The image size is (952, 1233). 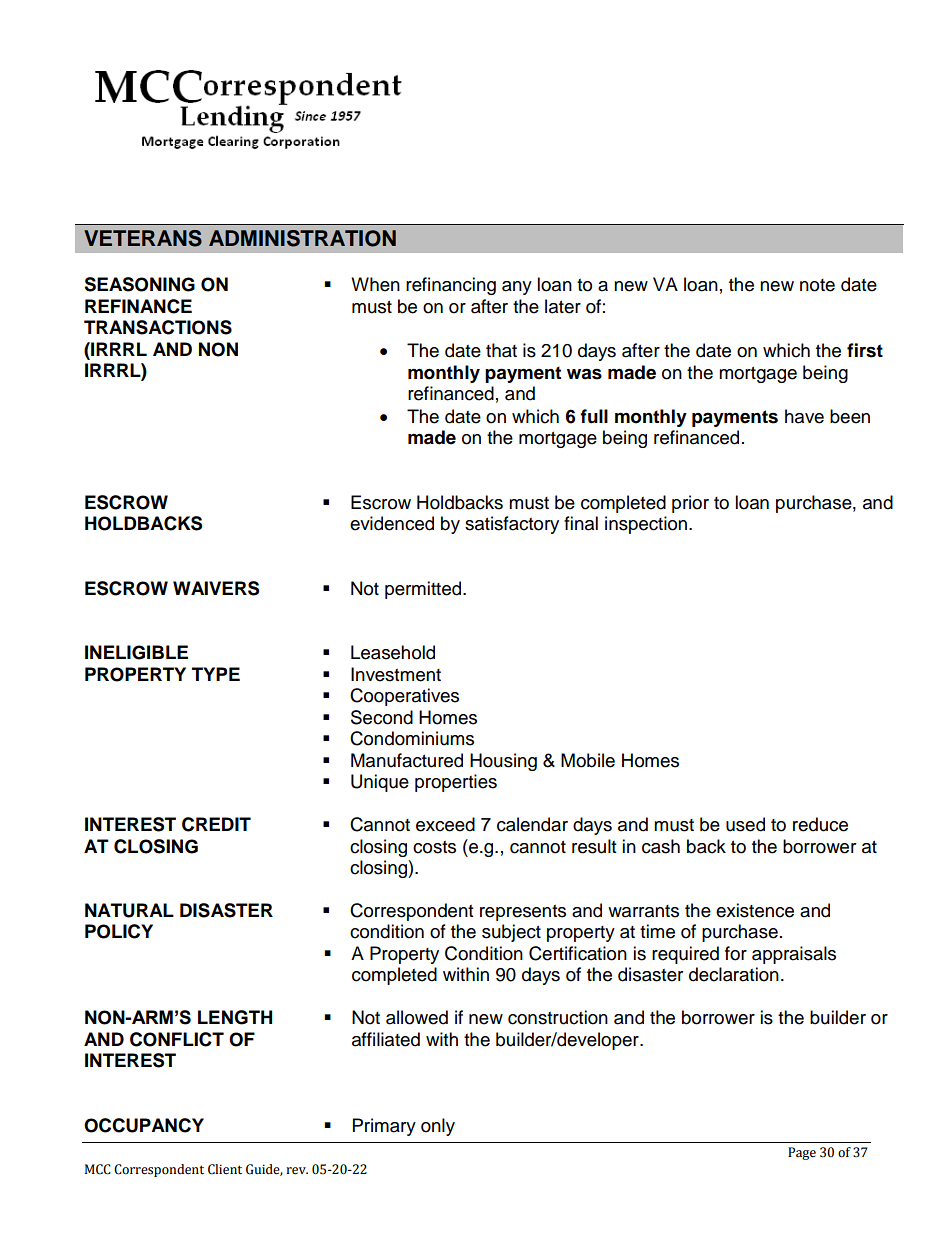 I want to click on Cooperatives, so click(x=404, y=697).
